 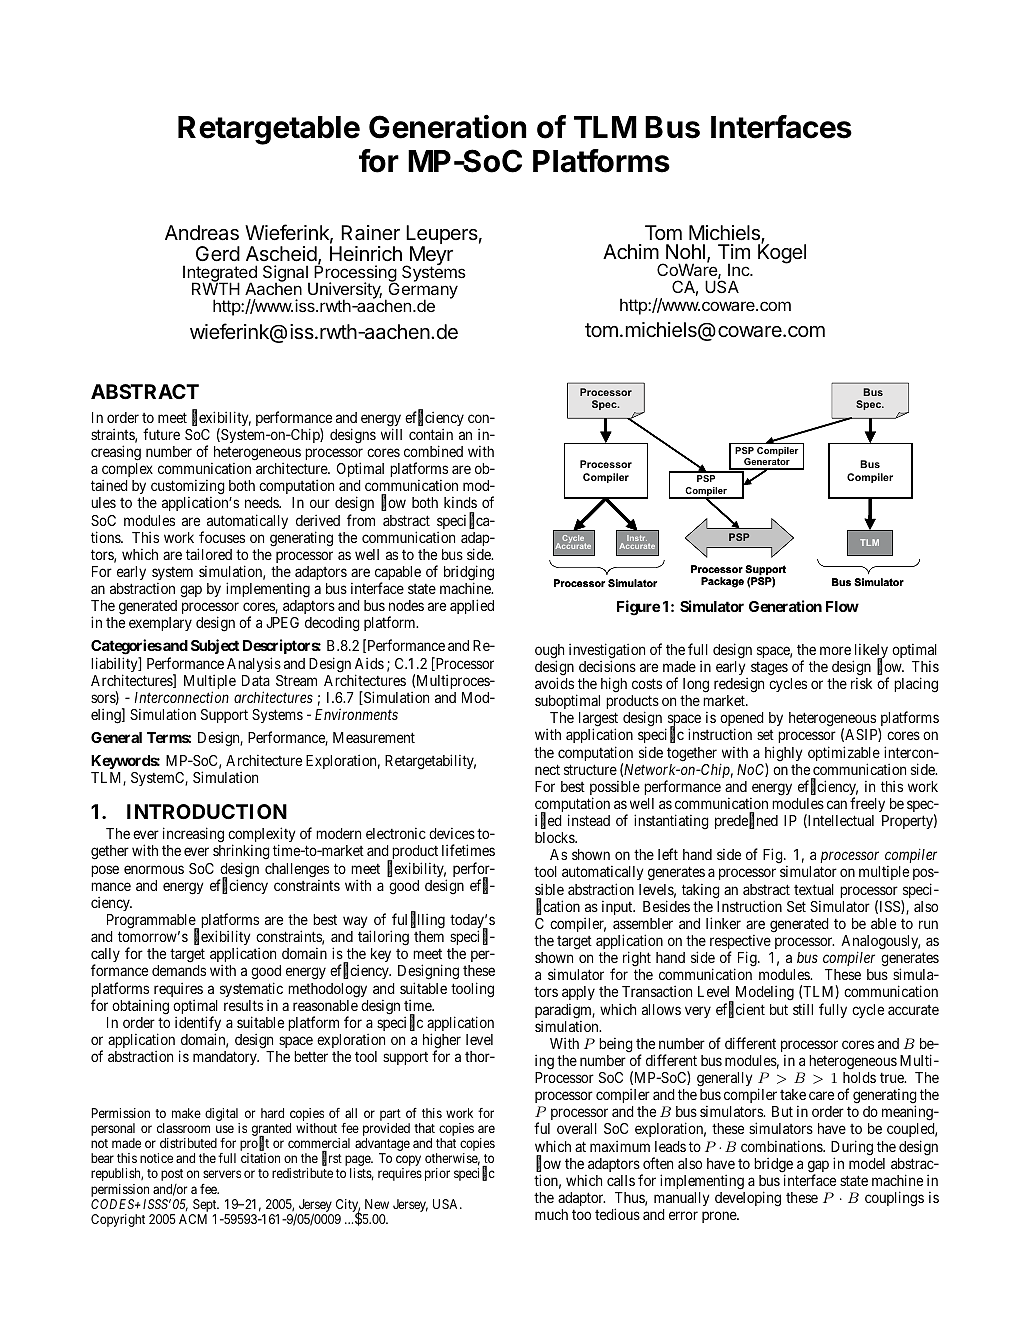 What do you see at coordinates (205, 1207) in the screenshot?
I see `Sept` at bounding box center [205, 1207].
